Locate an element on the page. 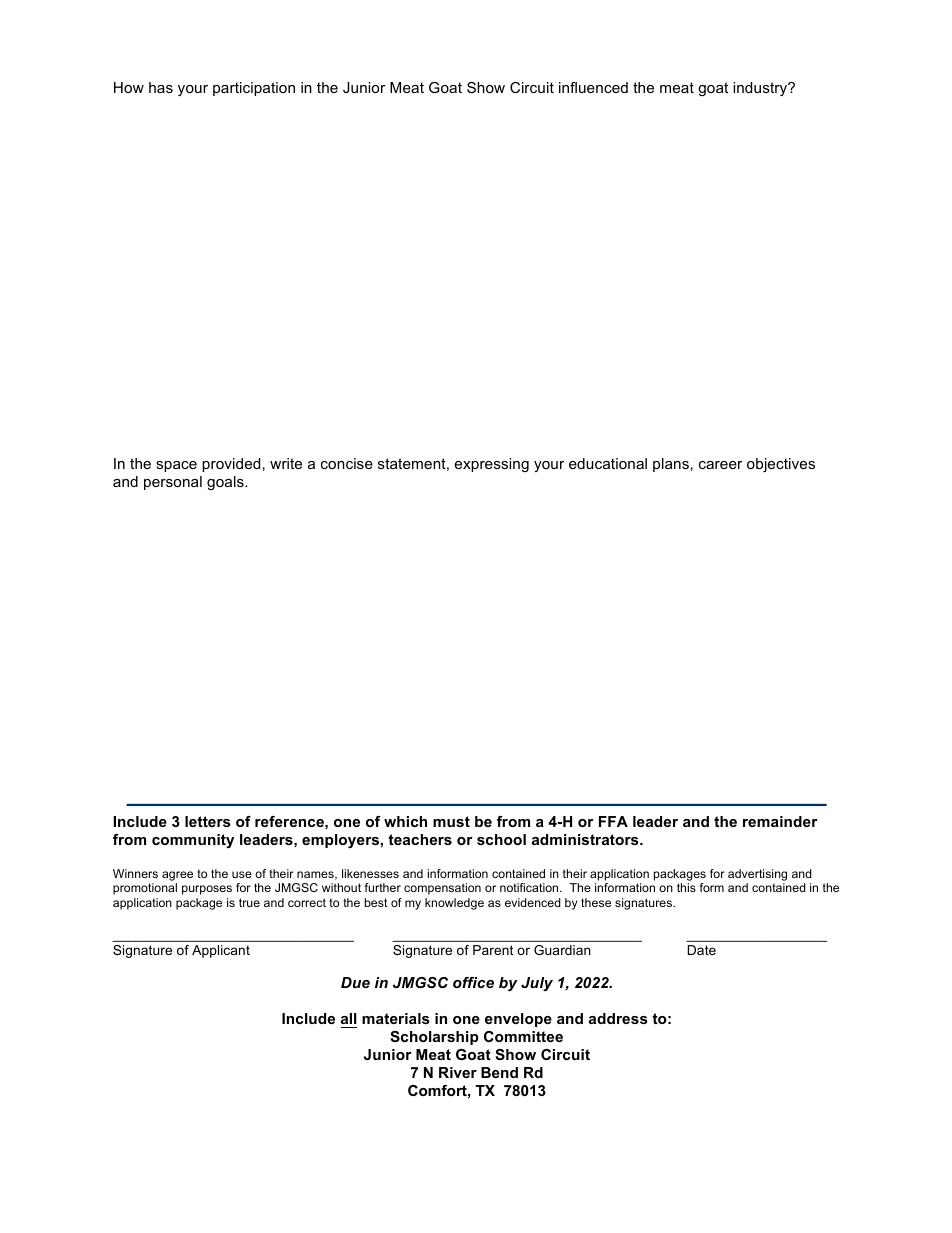 The height and width of the page is (1233, 952). participation is located at coordinates (254, 89).
